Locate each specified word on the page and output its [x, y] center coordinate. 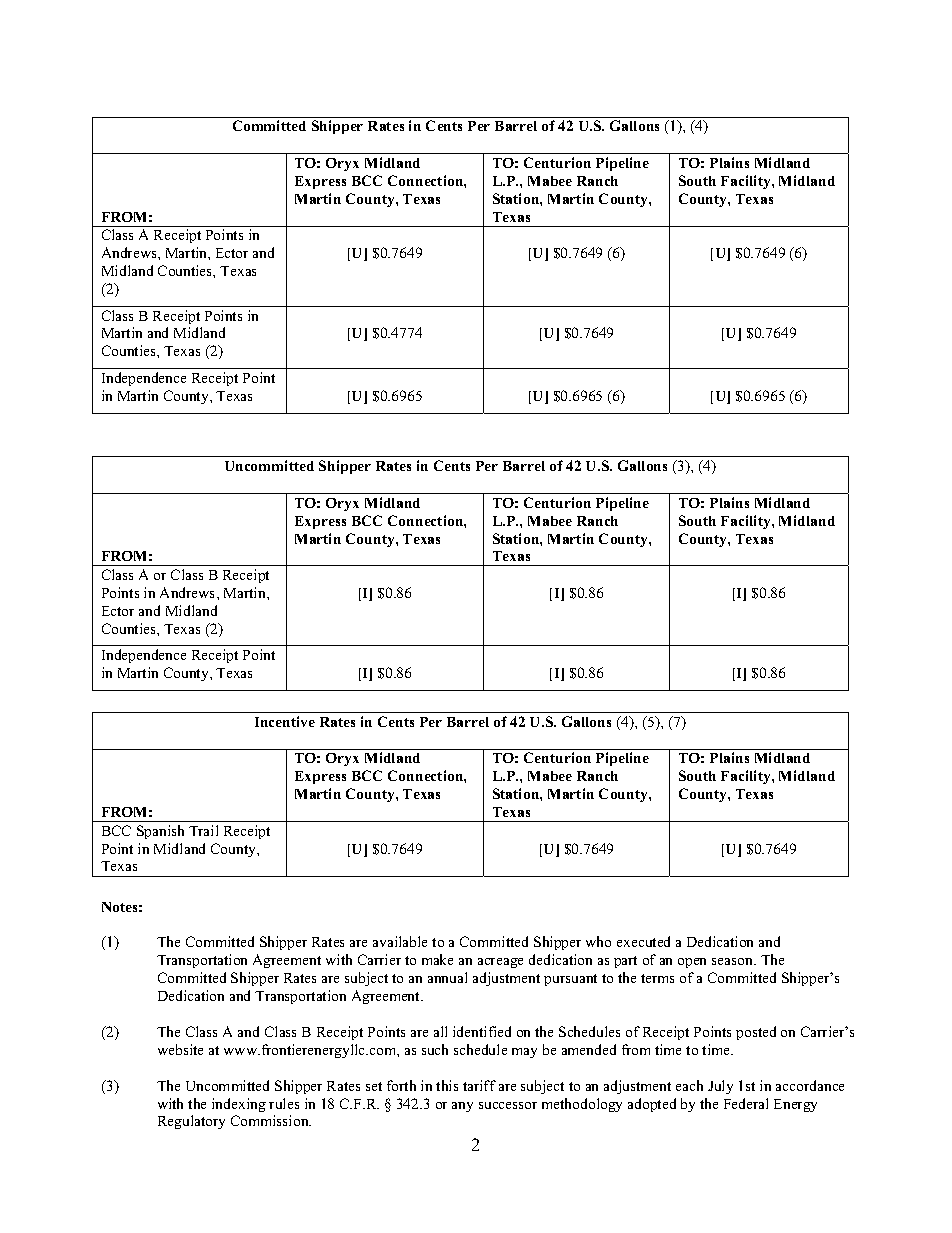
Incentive [285, 721]
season [734, 961]
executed [643, 941]
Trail [203, 830]
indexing [239, 1105]
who [598, 941]
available [400, 941]
